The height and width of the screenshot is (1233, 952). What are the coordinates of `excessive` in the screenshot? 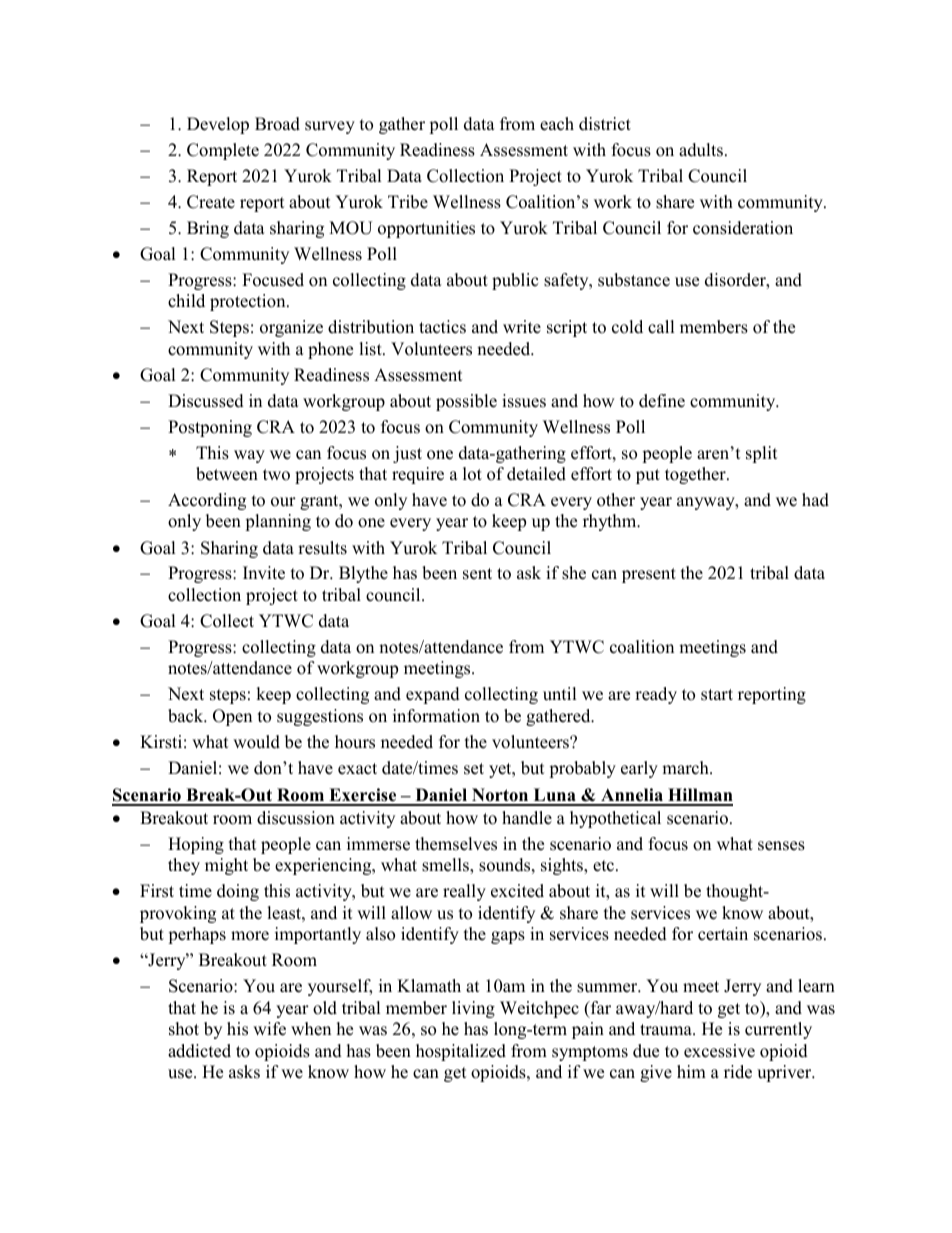 It's located at (719, 1051).
